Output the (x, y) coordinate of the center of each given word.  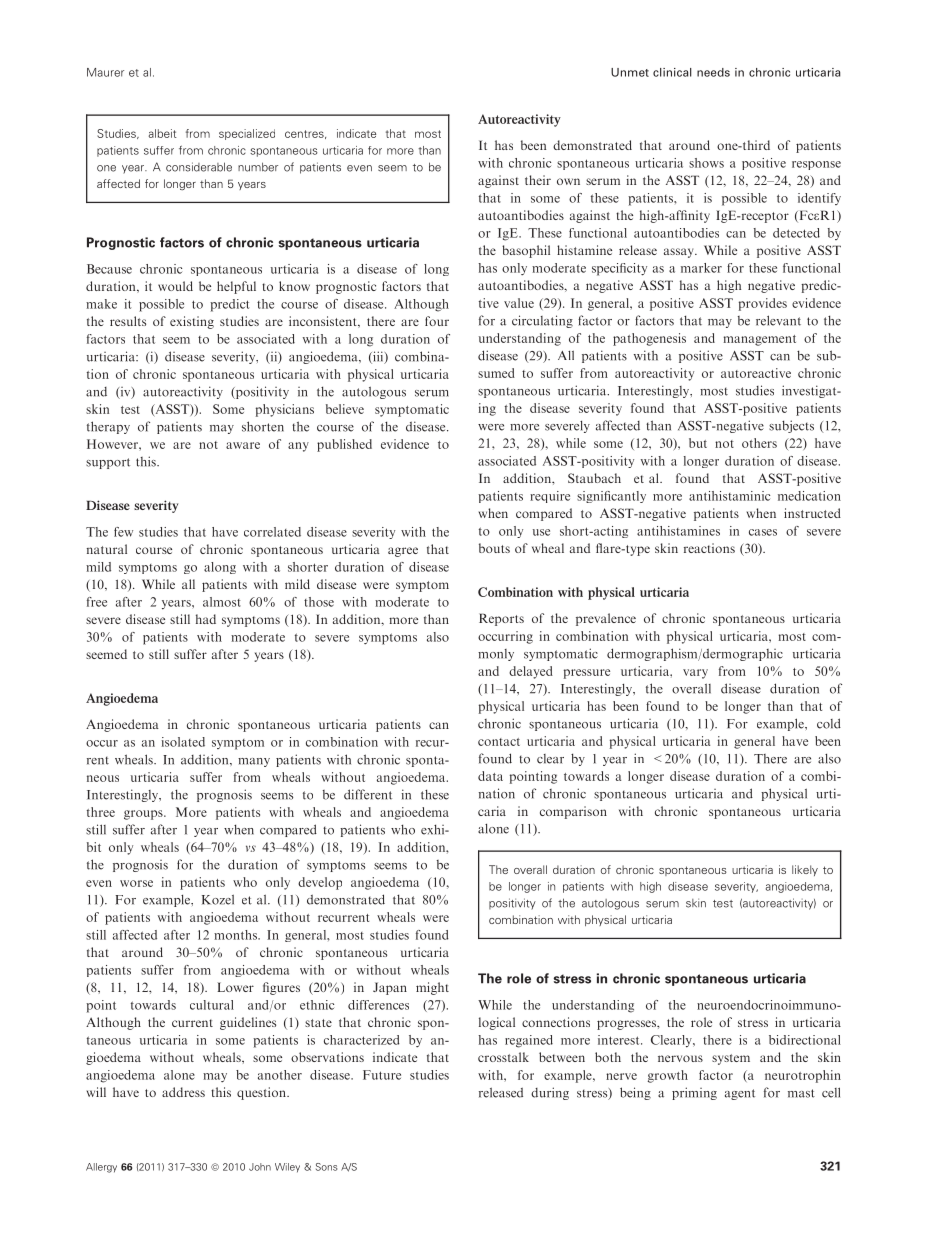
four (437, 321)
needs (713, 72)
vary (695, 674)
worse (136, 883)
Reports (501, 619)
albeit (162, 133)
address (183, 1092)
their (538, 180)
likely (805, 870)
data (490, 776)
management (759, 340)
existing (192, 322)
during (550, 1093)
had (206, 619)
